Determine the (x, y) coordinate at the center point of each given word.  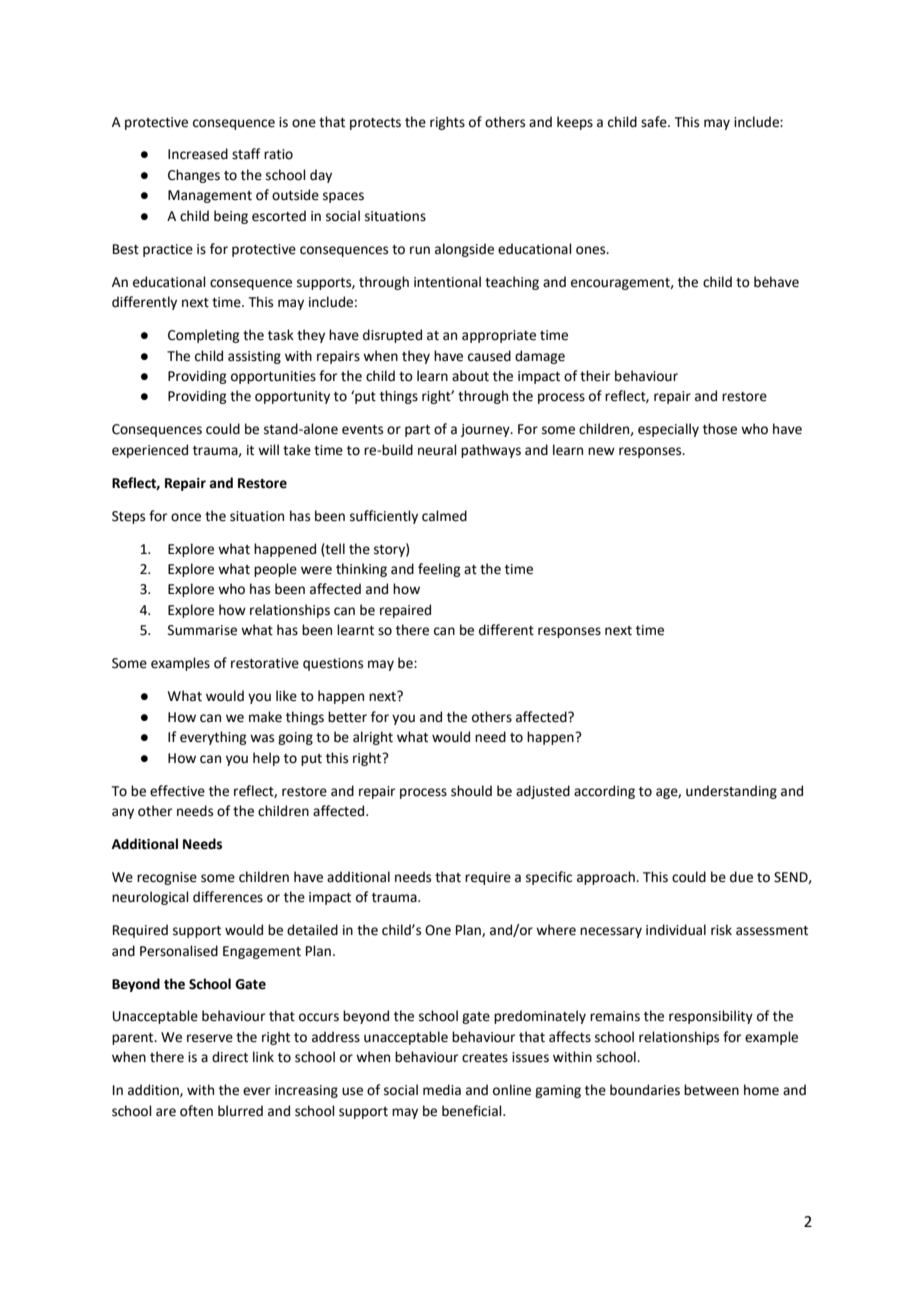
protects (375, 124)
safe (655, 122)
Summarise (202, 630)
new (601, 451)
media (442, 1090)
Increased (198, 154)
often (196, 1111)
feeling (439, 570)
